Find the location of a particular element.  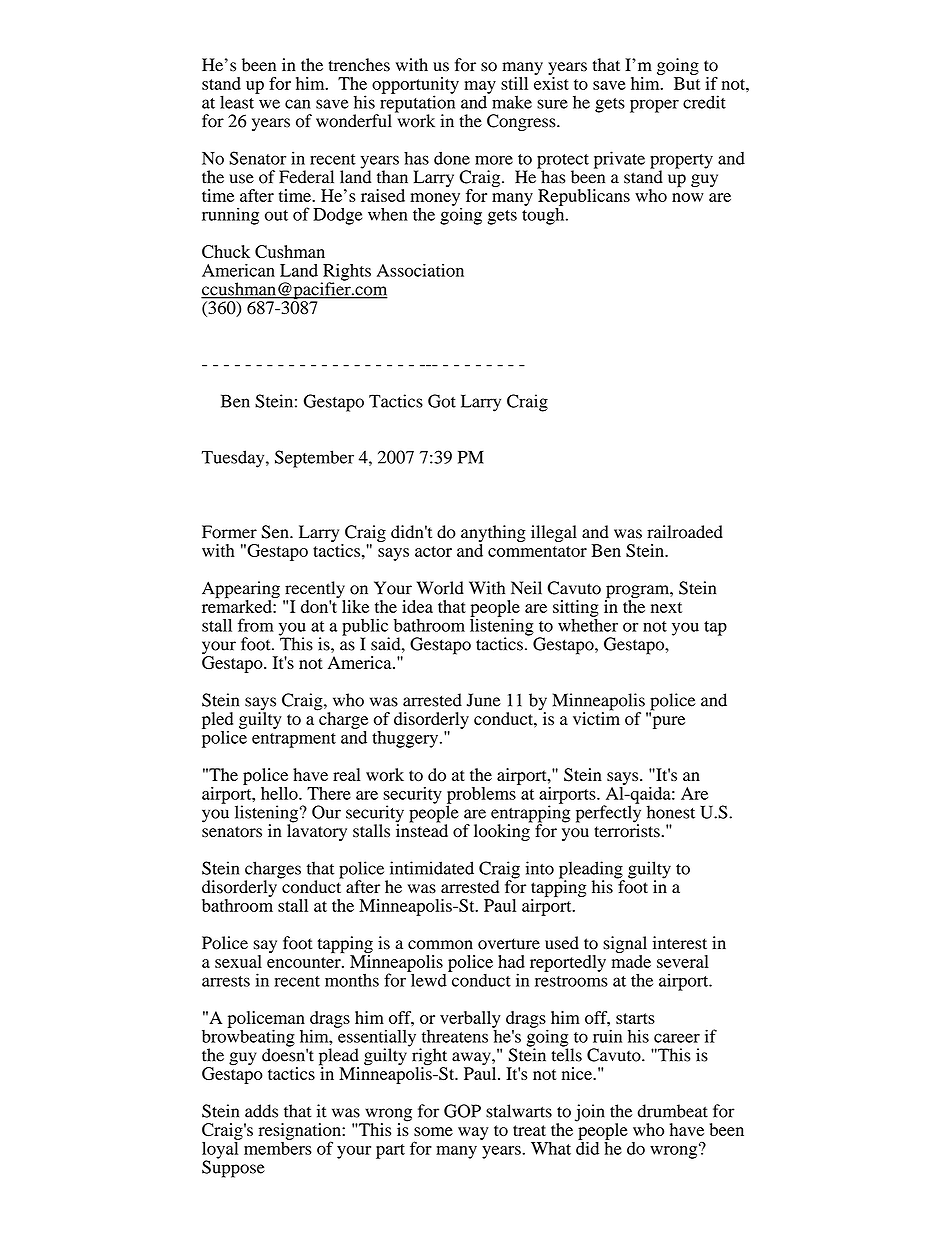

But is located at coordinates (687, 83).
